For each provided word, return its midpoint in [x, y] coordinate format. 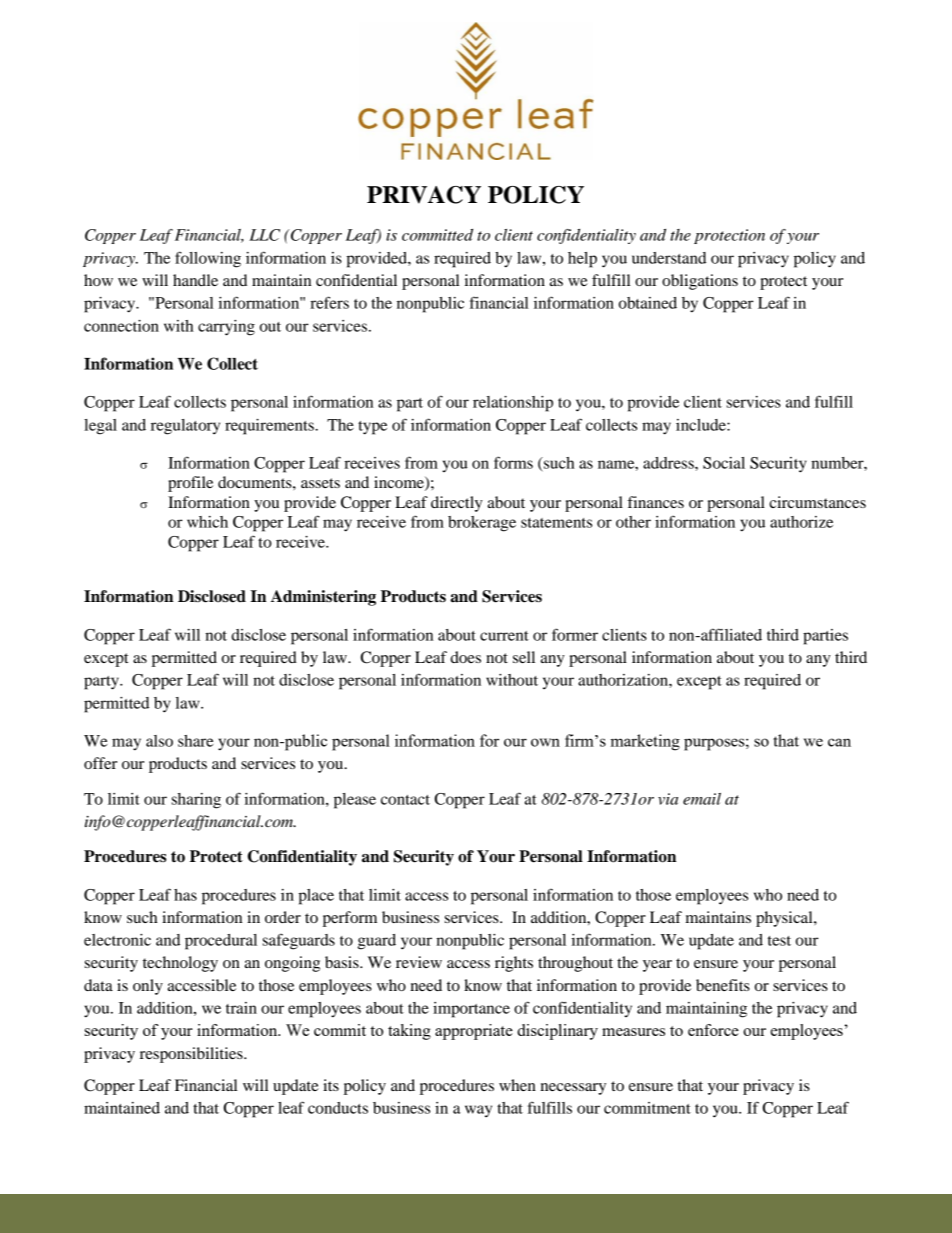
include [702, 425]
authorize [801, 522]
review [419, 962]
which [207, 522]
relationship [513, 404]
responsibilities [192, 1055]
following [208, 259]
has [185, 895]
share [195, 741]
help [582, 260]
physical [785, 919]
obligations [700, 282]
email [702, 799]
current [504, 636]
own [545, 742]
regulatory [185, 427]
